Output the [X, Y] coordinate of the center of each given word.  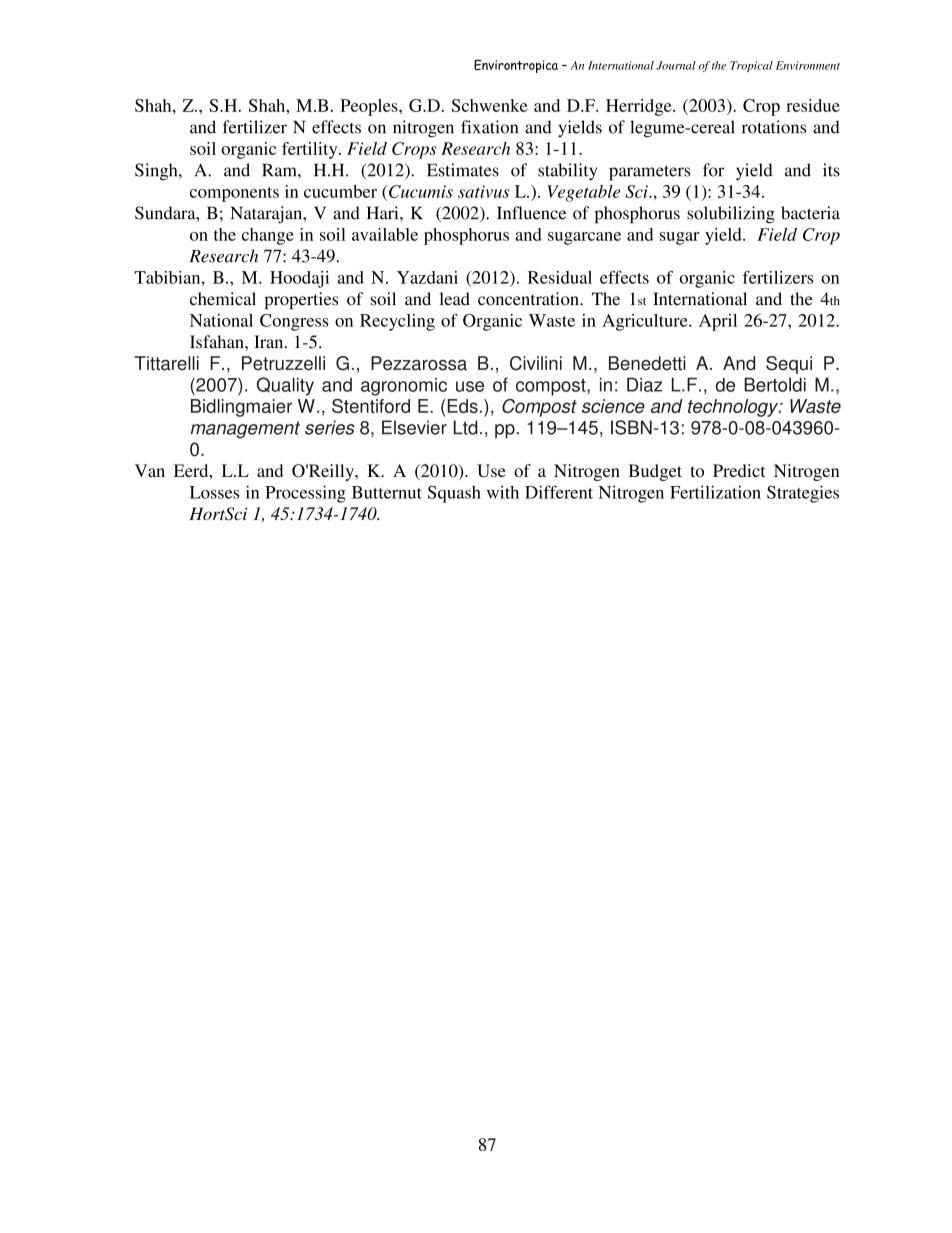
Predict [739, 470]
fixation [489, 127]
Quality [285, 386]
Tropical [751, 66]
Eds [463, 406]
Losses [214, 492]
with [503, 492]
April [718, 322]
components [234, 194]
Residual [560, 277]
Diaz [644, 384]
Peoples [370, 107]
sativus [483, 191]
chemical [223, 299]
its [831, 170]
